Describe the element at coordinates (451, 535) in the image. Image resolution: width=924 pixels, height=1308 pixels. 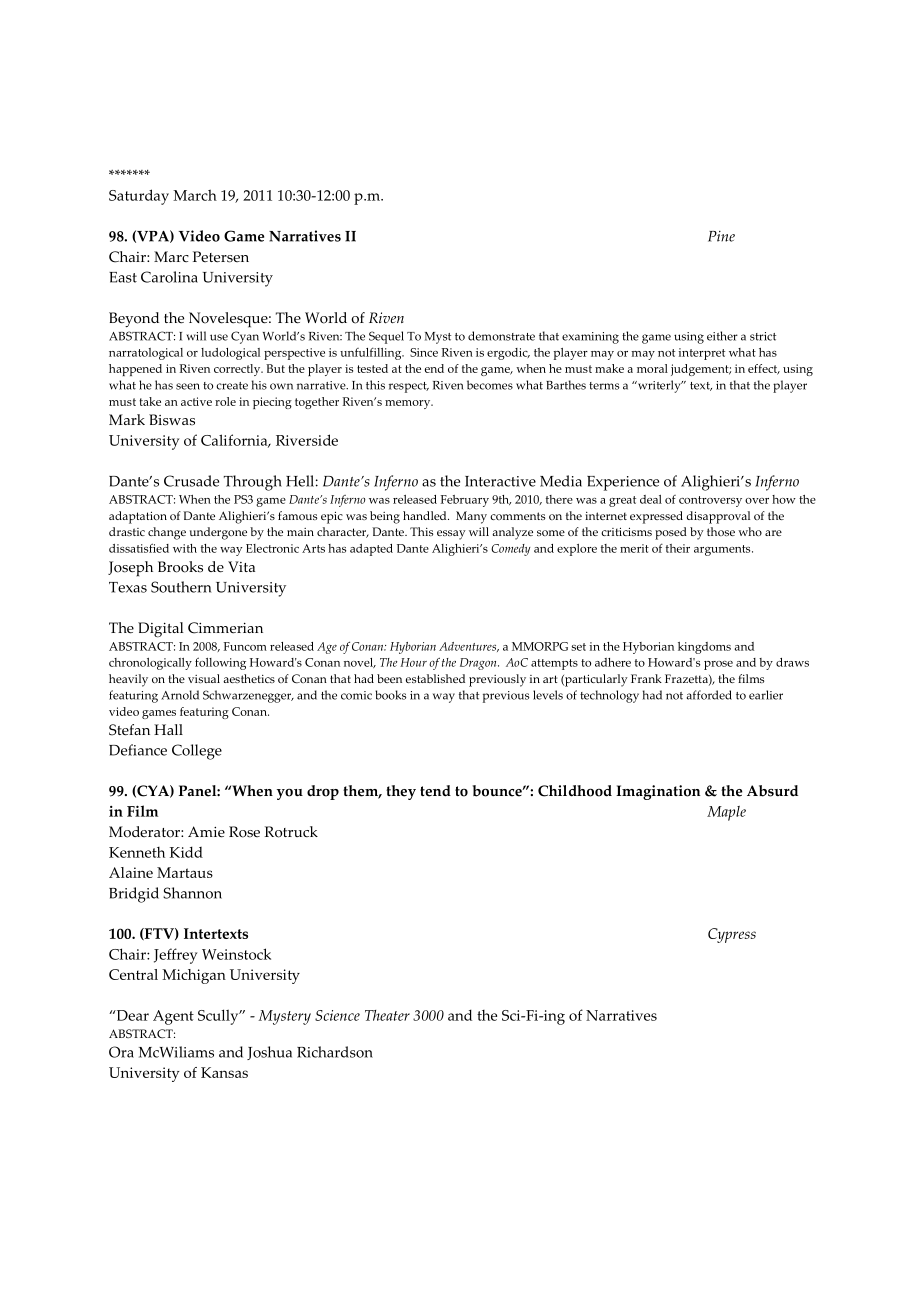
I see `essay` at that location.
